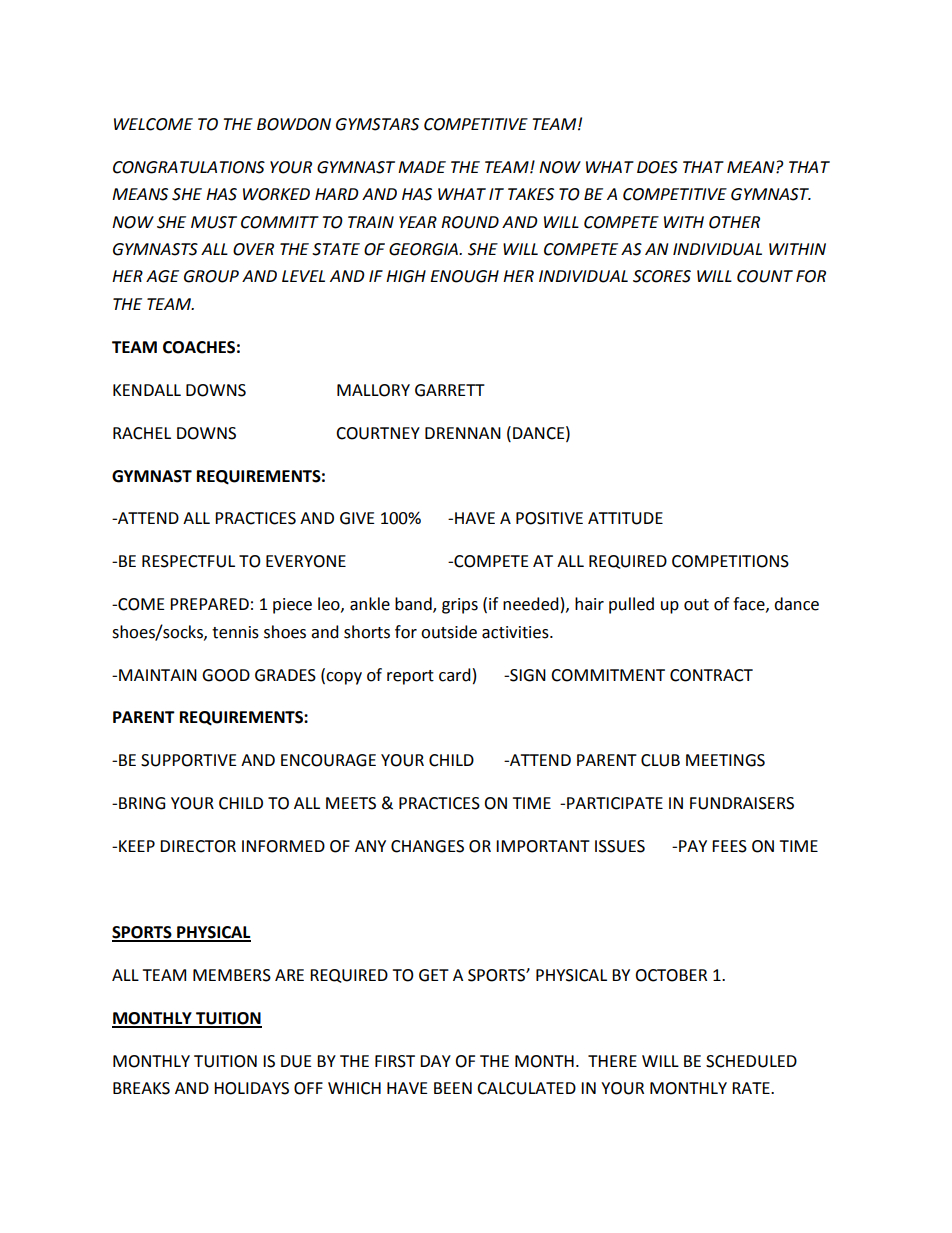 The width and height of the page is (952, 1233). Describe the element at coordinates (657, 167) in the page. I see `DOES` at that location.
